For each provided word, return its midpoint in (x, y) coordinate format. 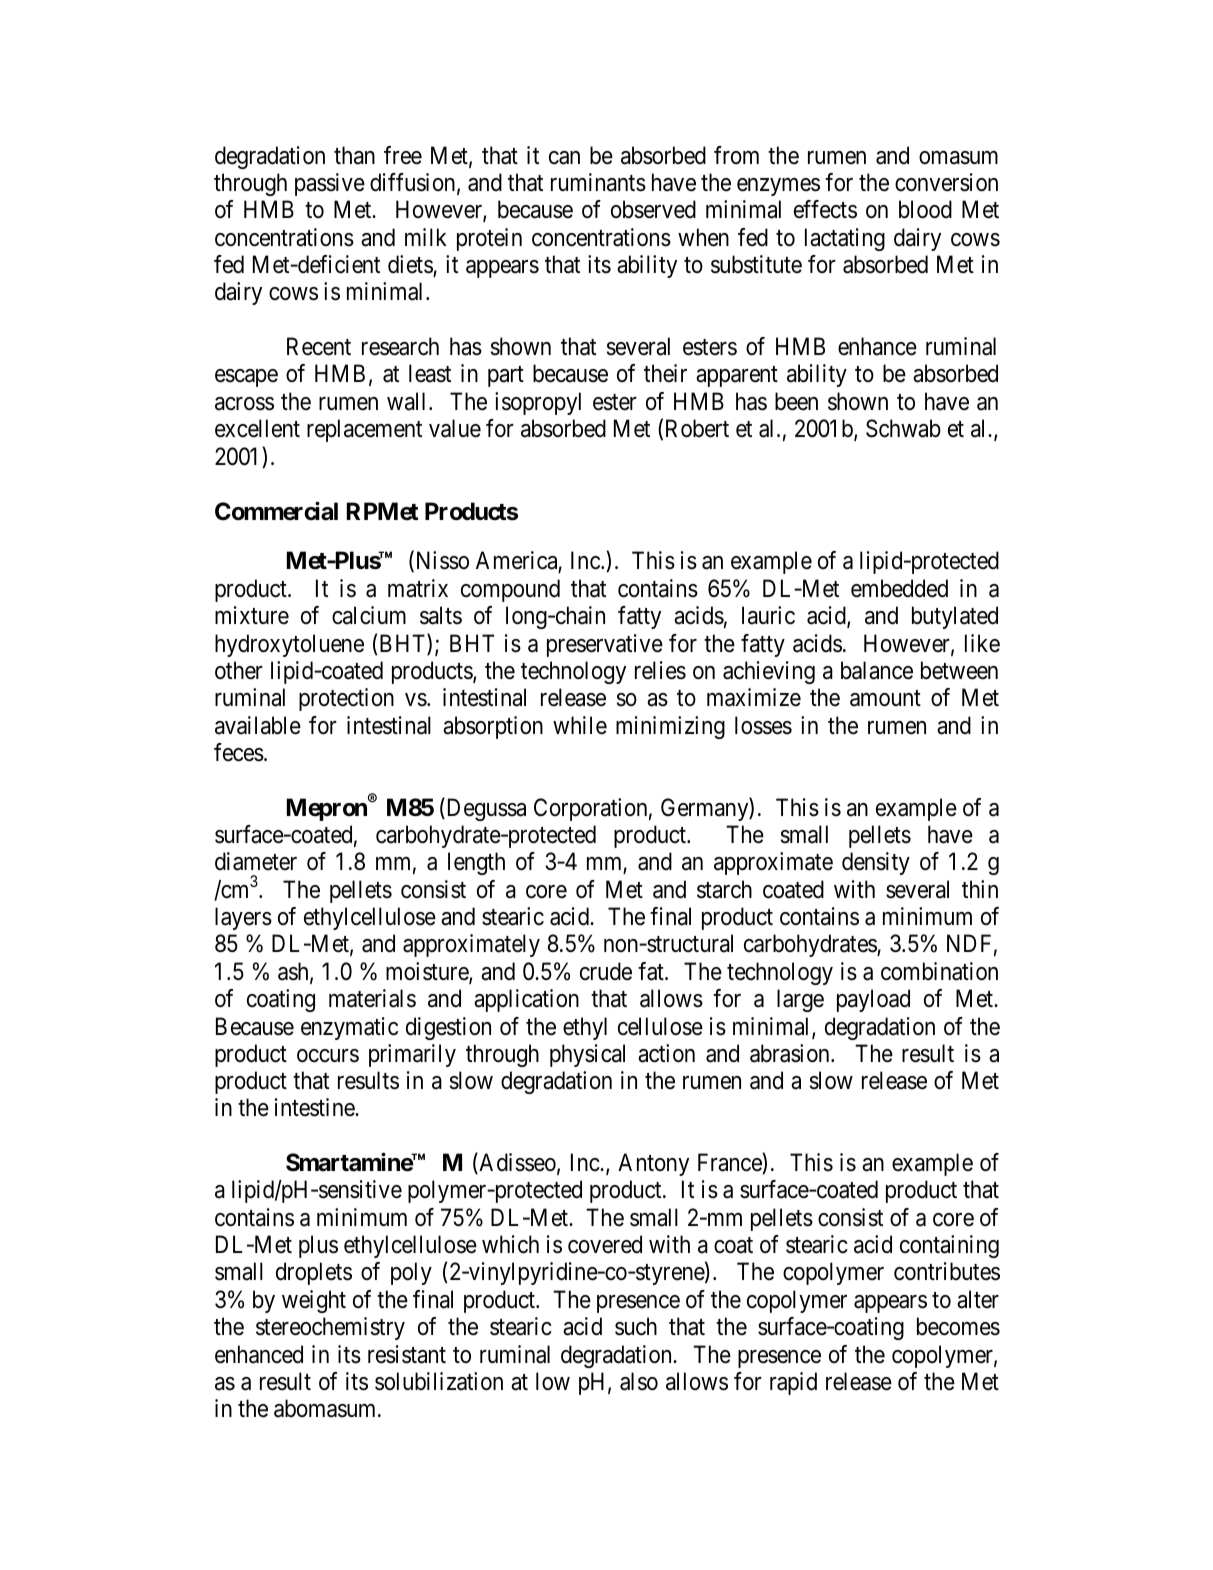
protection (346, 699)
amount (885, 698)
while (580, 725)
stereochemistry (330, 1328)
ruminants (598, 182)
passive (330, 184)
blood (925, 209)
